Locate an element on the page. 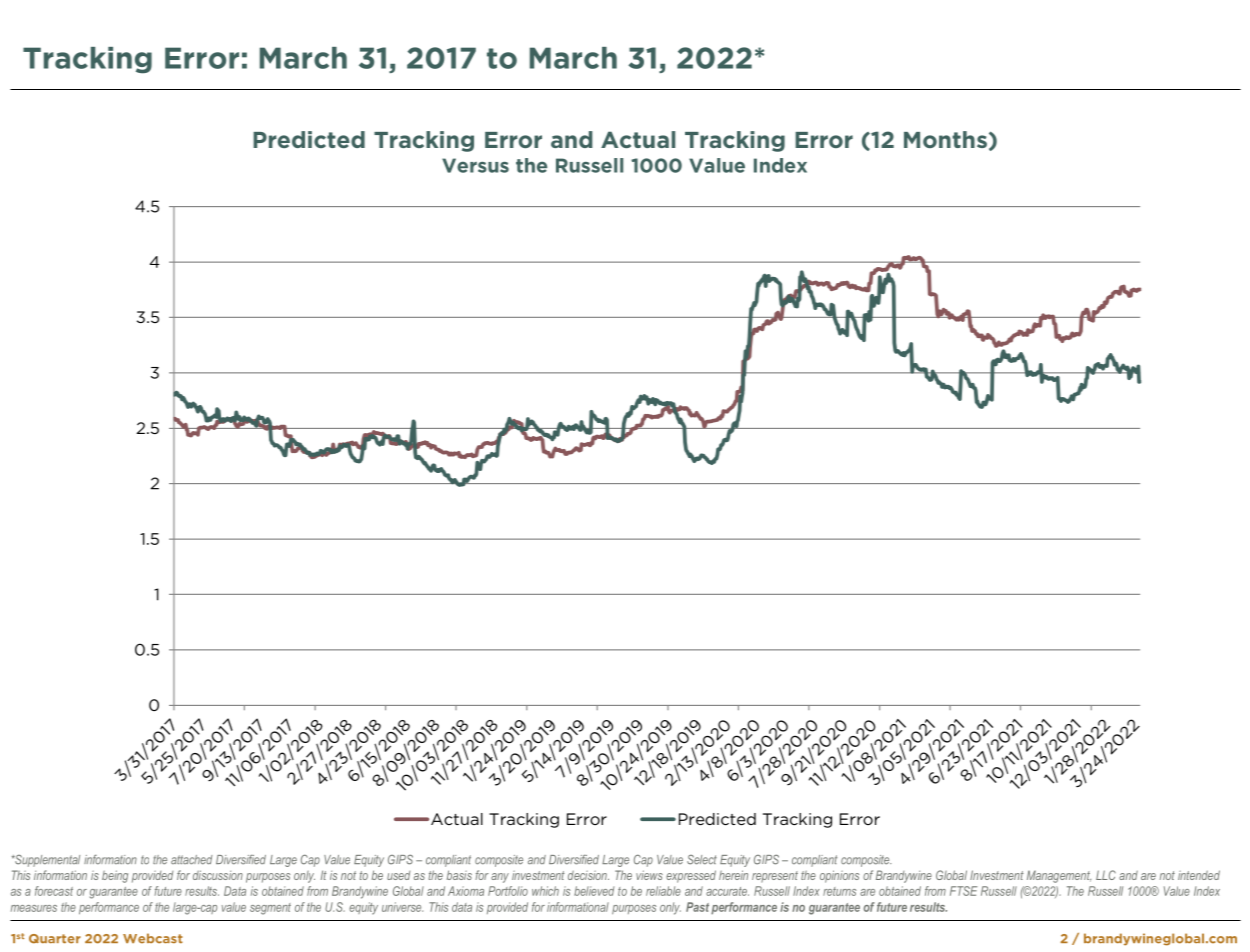 The height and width of the page is (952, 1250). discussion is located at coordinates (218, 875).
